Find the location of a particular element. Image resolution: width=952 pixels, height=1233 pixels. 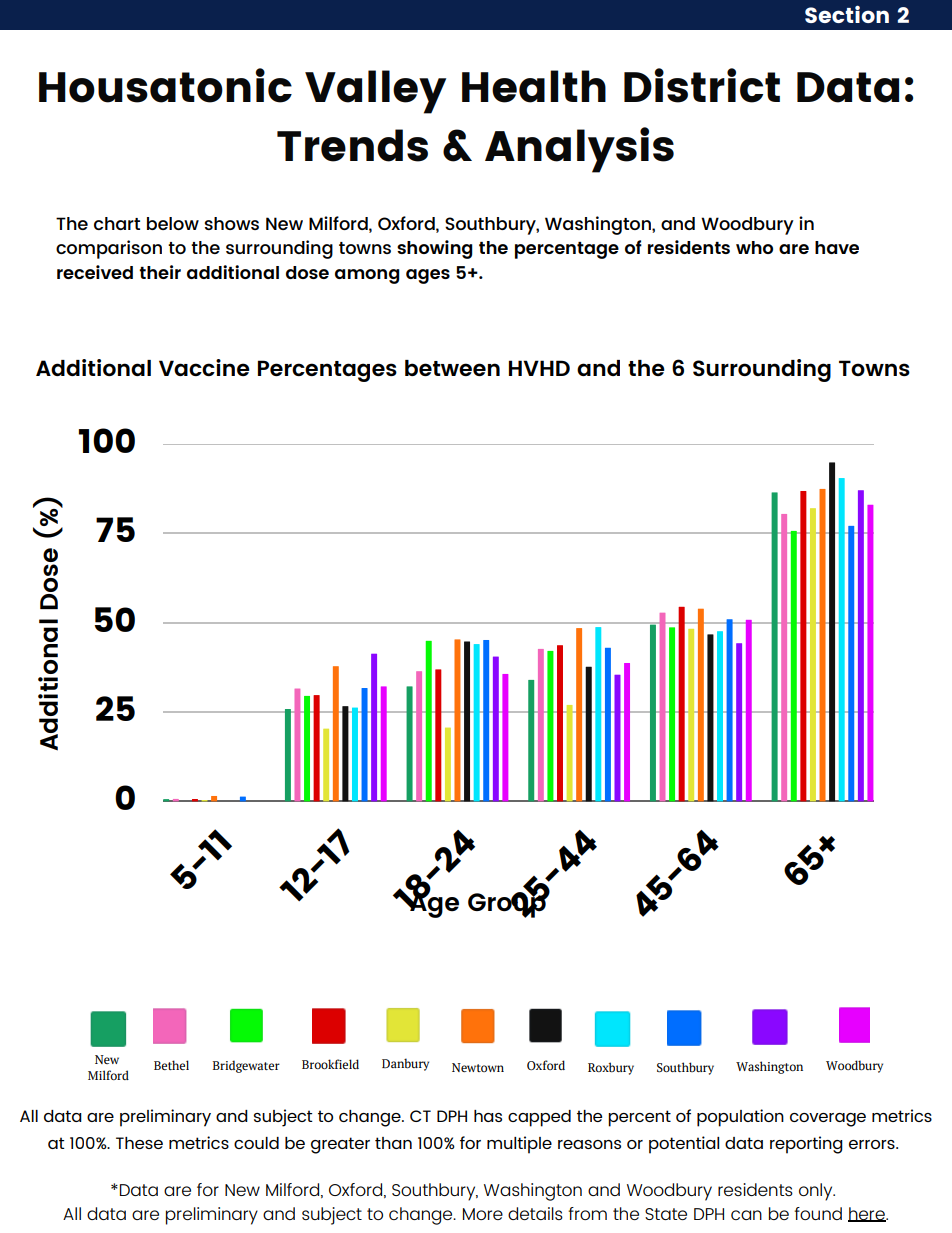

among is located at coordinates (367, 276).
